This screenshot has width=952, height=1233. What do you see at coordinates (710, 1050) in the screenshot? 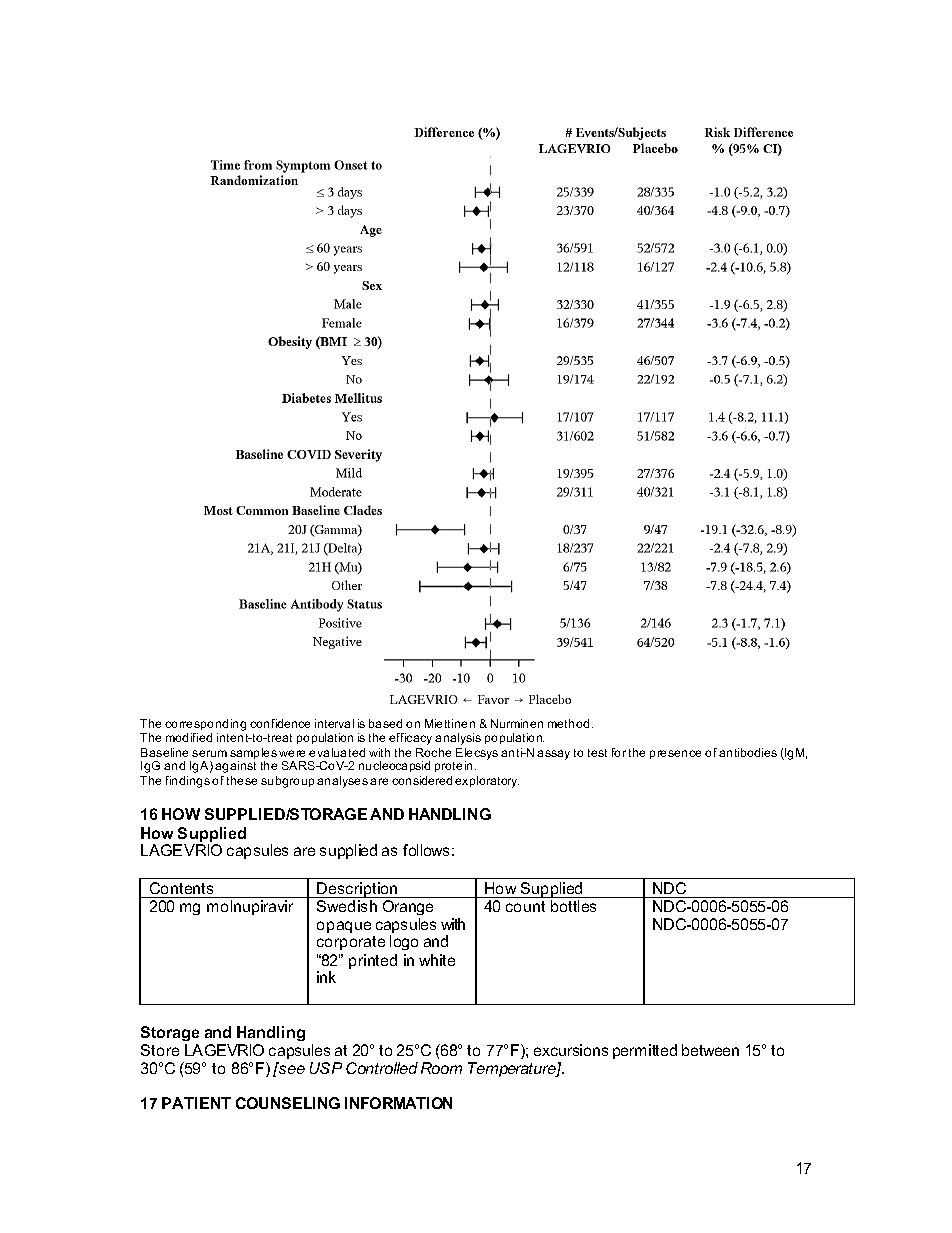
I see `between` at bounding box center [710, 1050].
